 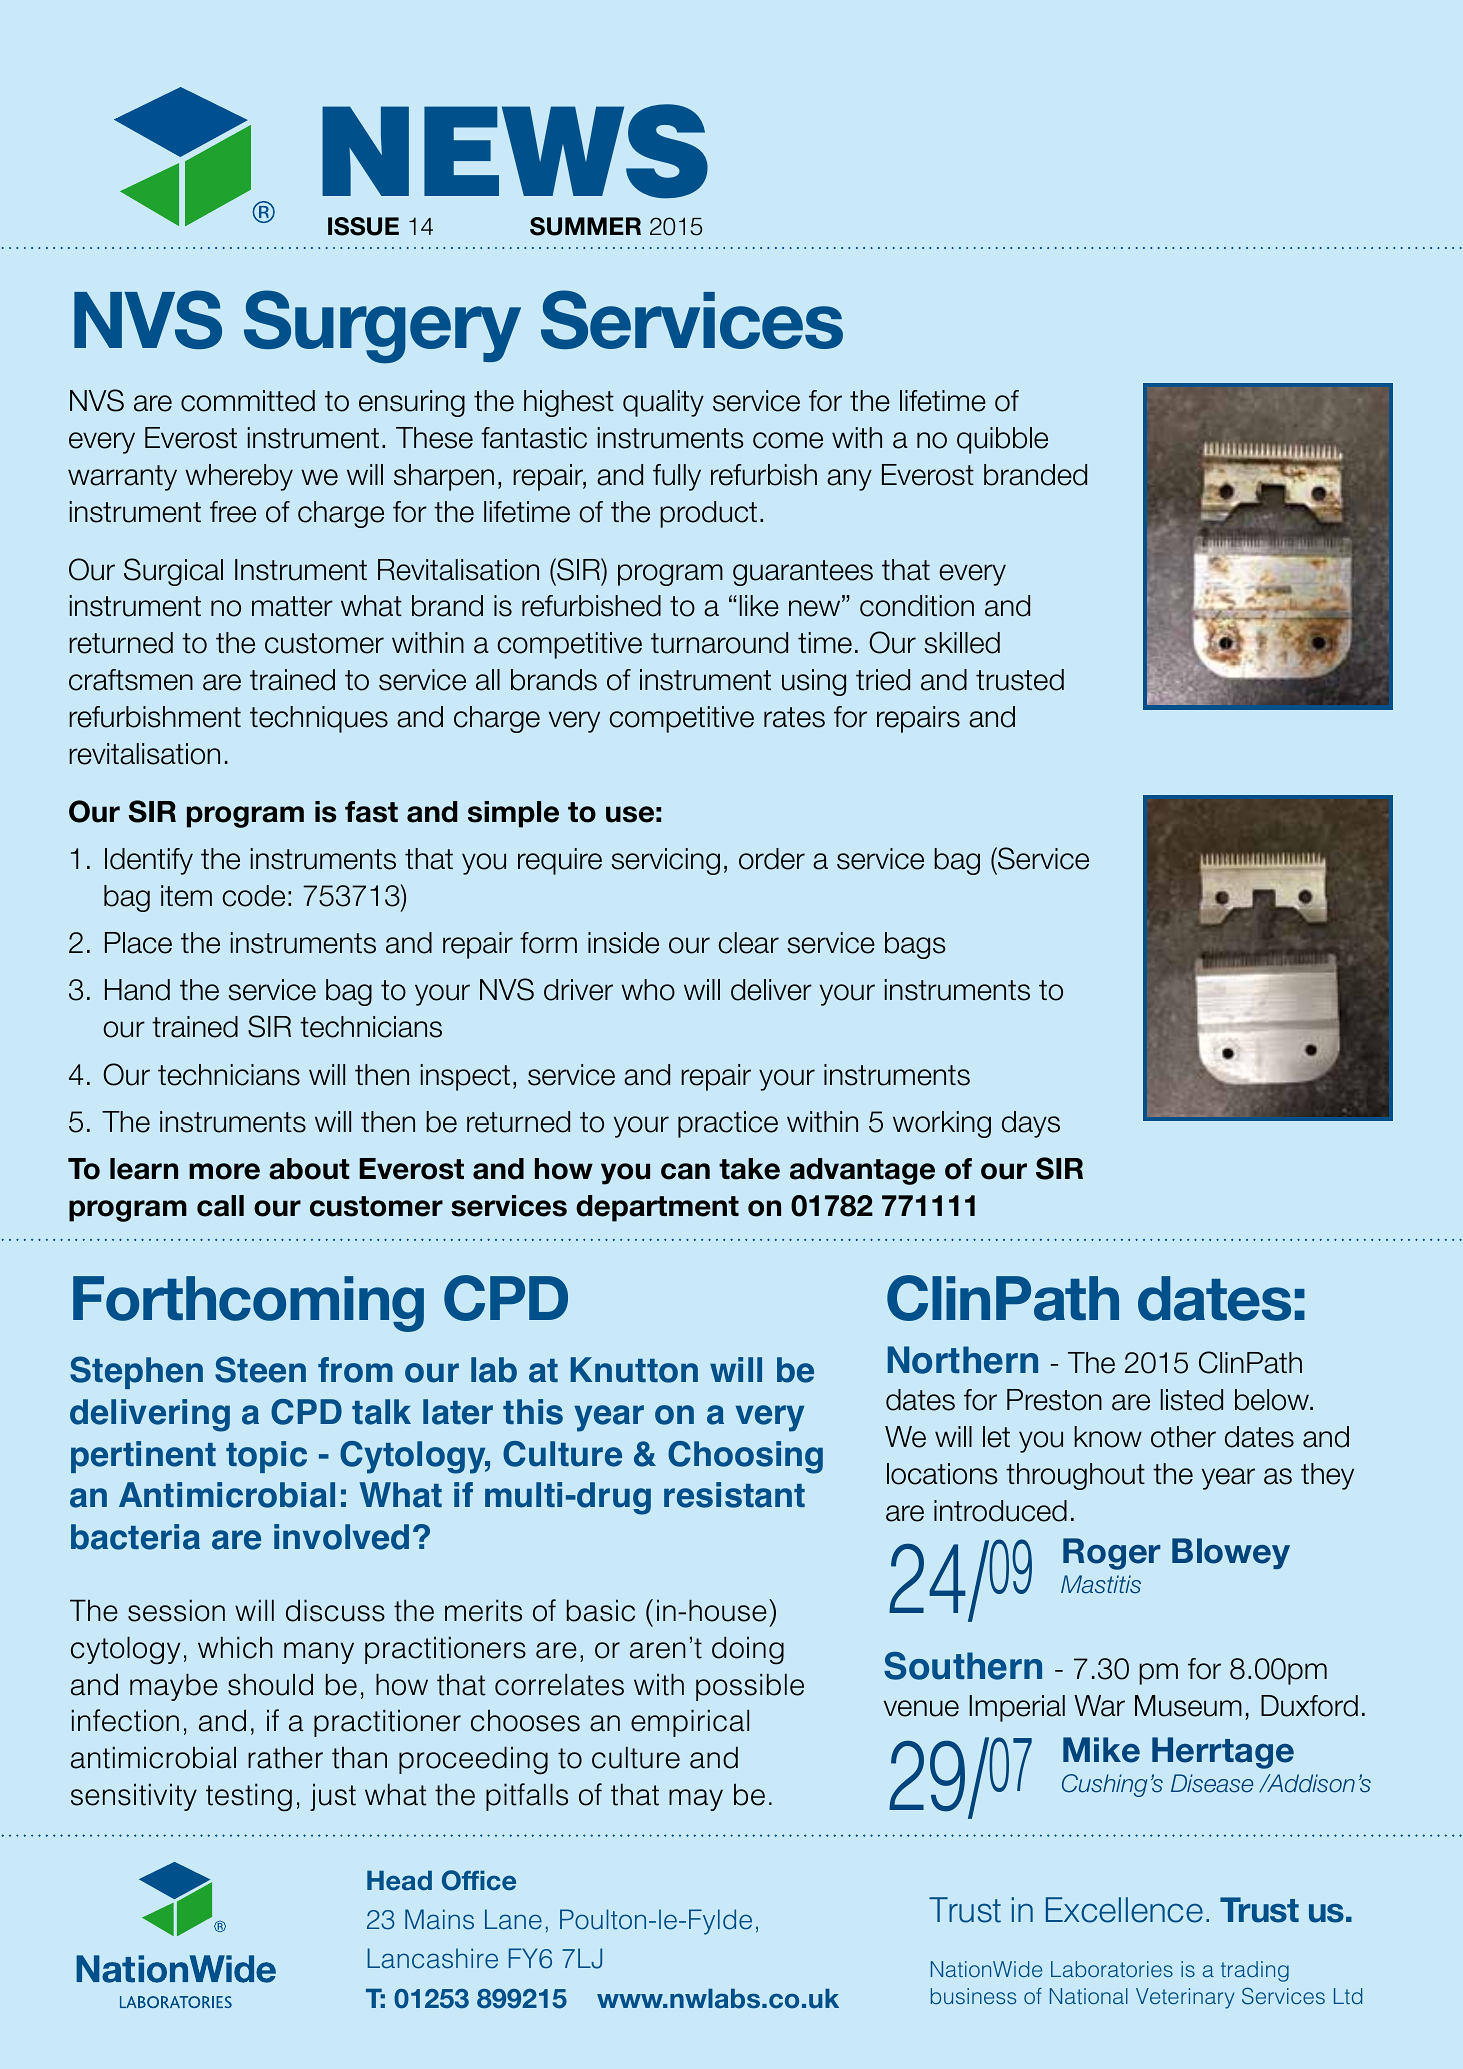 What do you see at coordinates (319, 719) in the screenshot?
I see `techniques` at bounding box center [319, 719].
